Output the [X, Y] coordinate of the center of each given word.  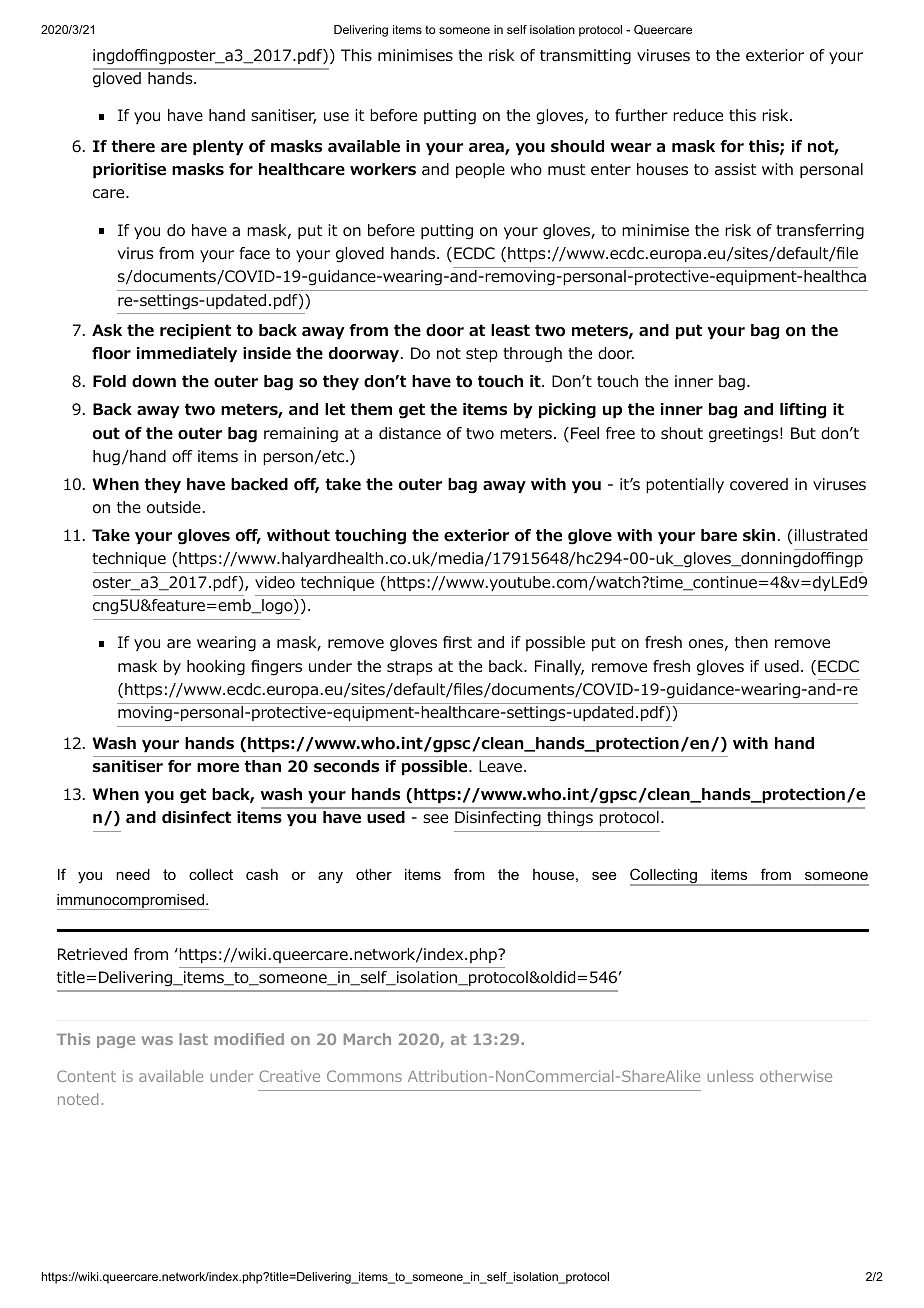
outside [174, 507]
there [133, 146]
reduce [698, 115]
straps [410, 668]
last [193, 1039]
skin [759, 535]
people [480, 170]
